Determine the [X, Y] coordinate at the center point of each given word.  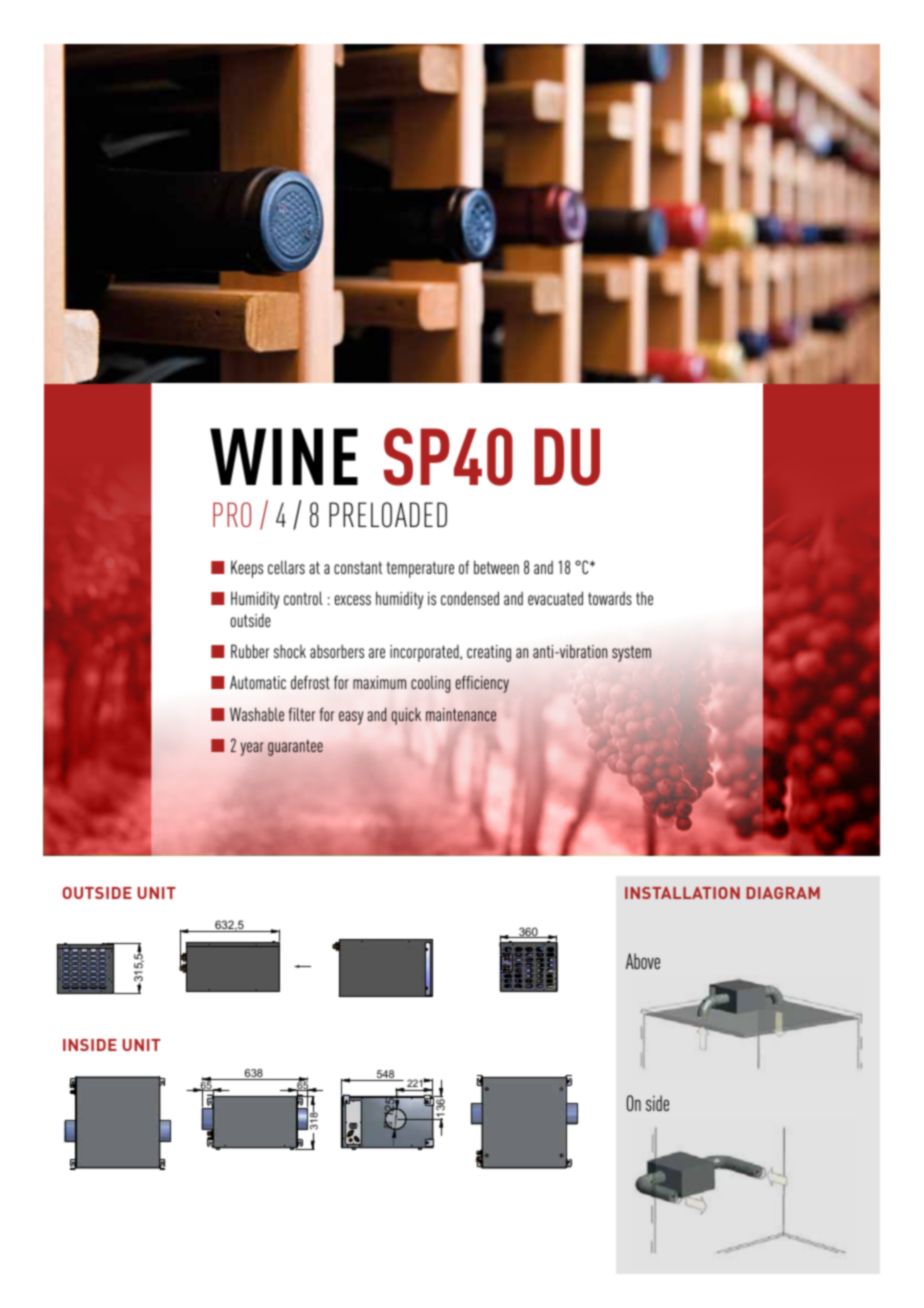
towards [610, 598]
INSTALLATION [682, 893]
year [252, 749]
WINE [284, 456]
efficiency [482, 684]
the [644, 598]
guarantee [295, 748]
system [631, 654]
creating [489, 653]
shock [290, 651]
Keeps [247, 569]
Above [643, 961]
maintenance [461, 714]
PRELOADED [388, 515]
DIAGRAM [783, 893]
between [496, 567]
